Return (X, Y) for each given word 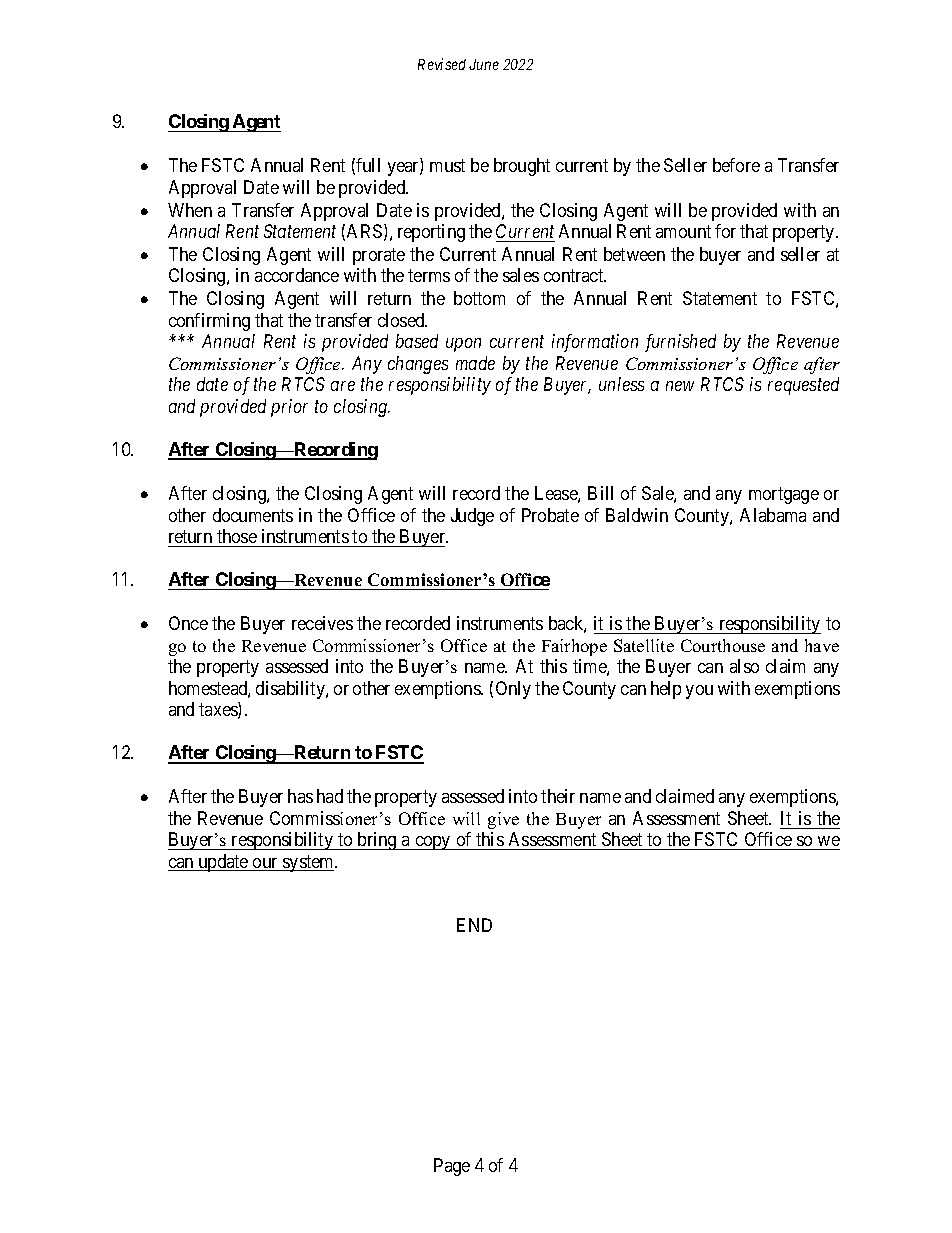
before (736, 165)
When (190, 210)
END (474, 925)
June (484, 64)
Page (452, 1167)
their (558, 796)
